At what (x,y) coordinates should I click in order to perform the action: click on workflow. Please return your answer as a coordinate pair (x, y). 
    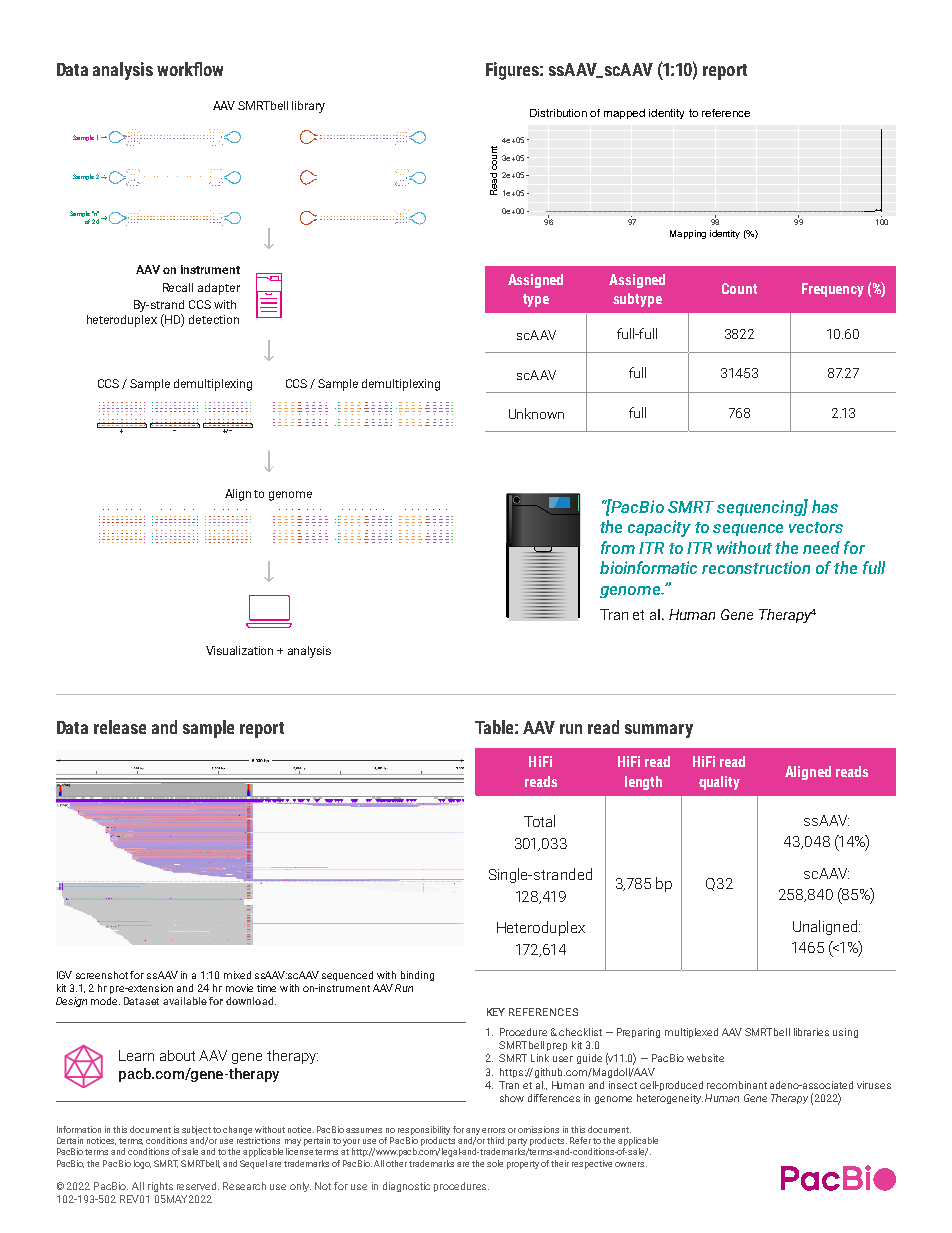
    Looking at the image, I should click on (190, 69).
